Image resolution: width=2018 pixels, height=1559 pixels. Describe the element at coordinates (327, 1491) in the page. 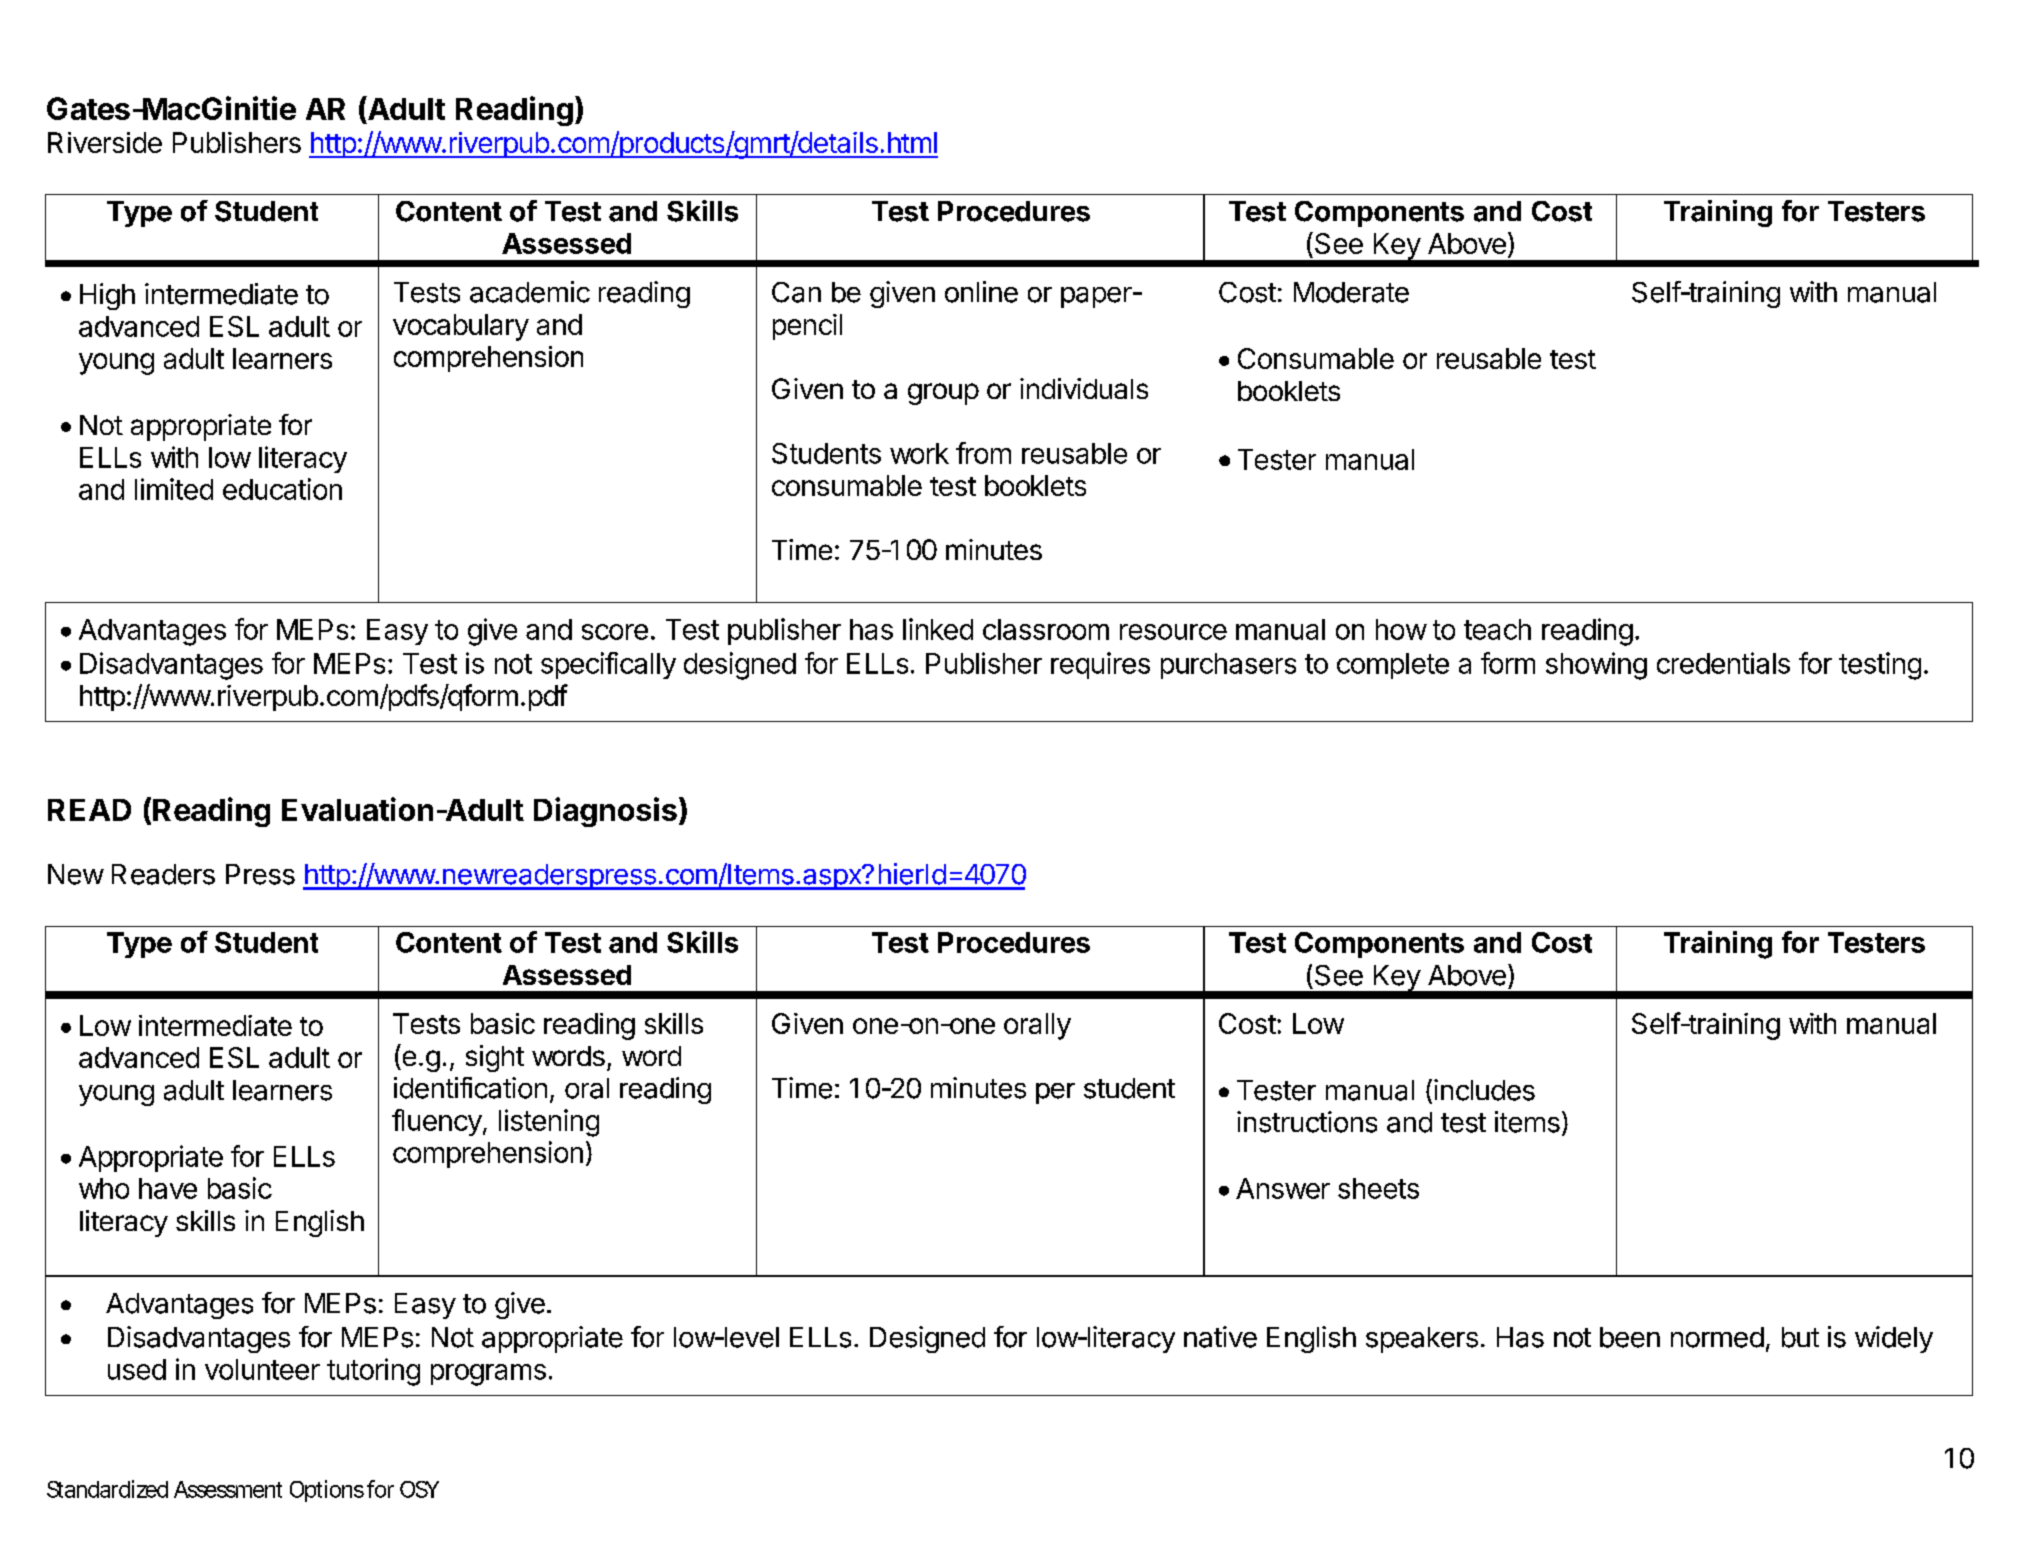

I see `Options` at that location.
